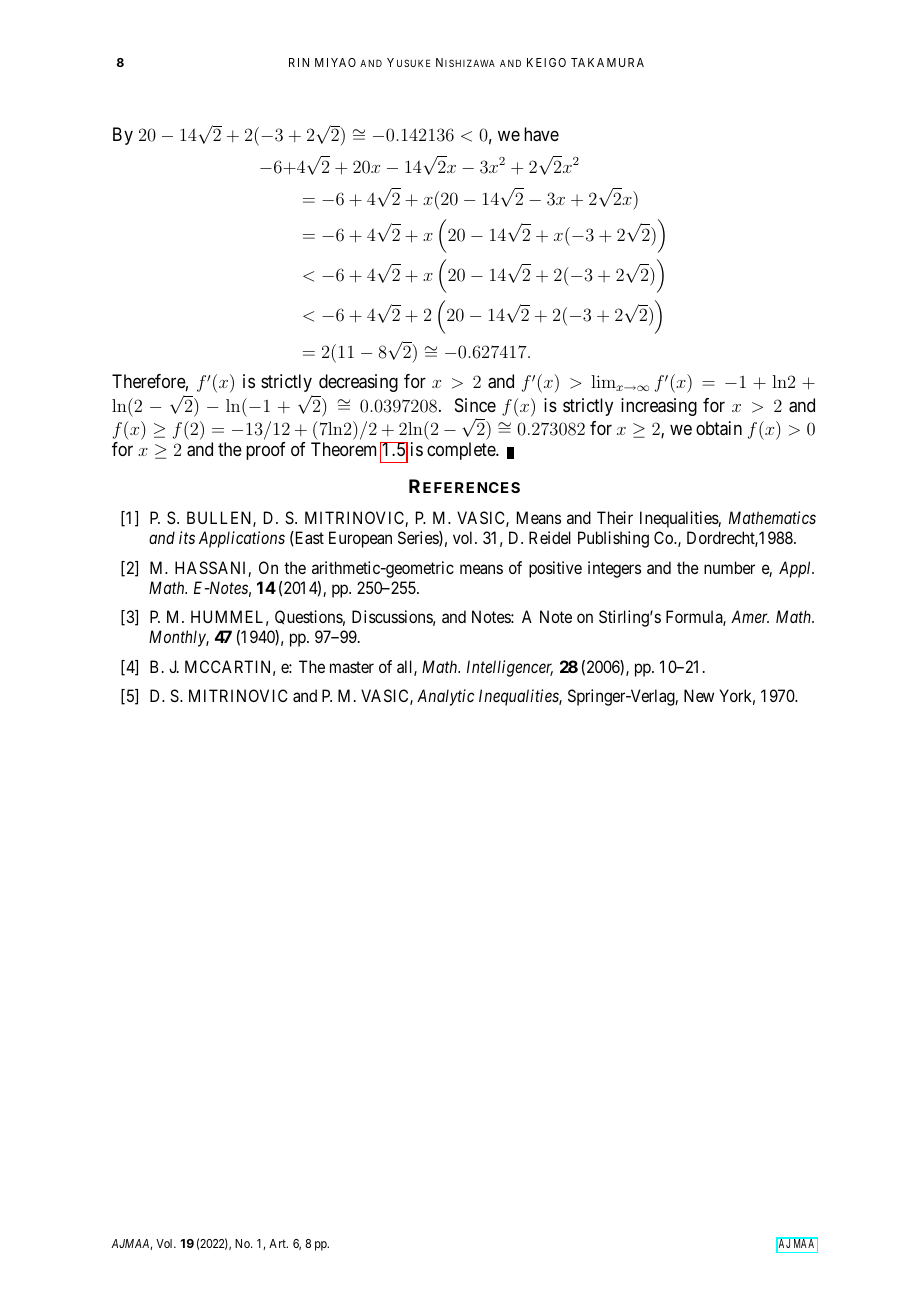 The width and height of the image is (924, 1308). I want to click on Their, so click(615, 517).
